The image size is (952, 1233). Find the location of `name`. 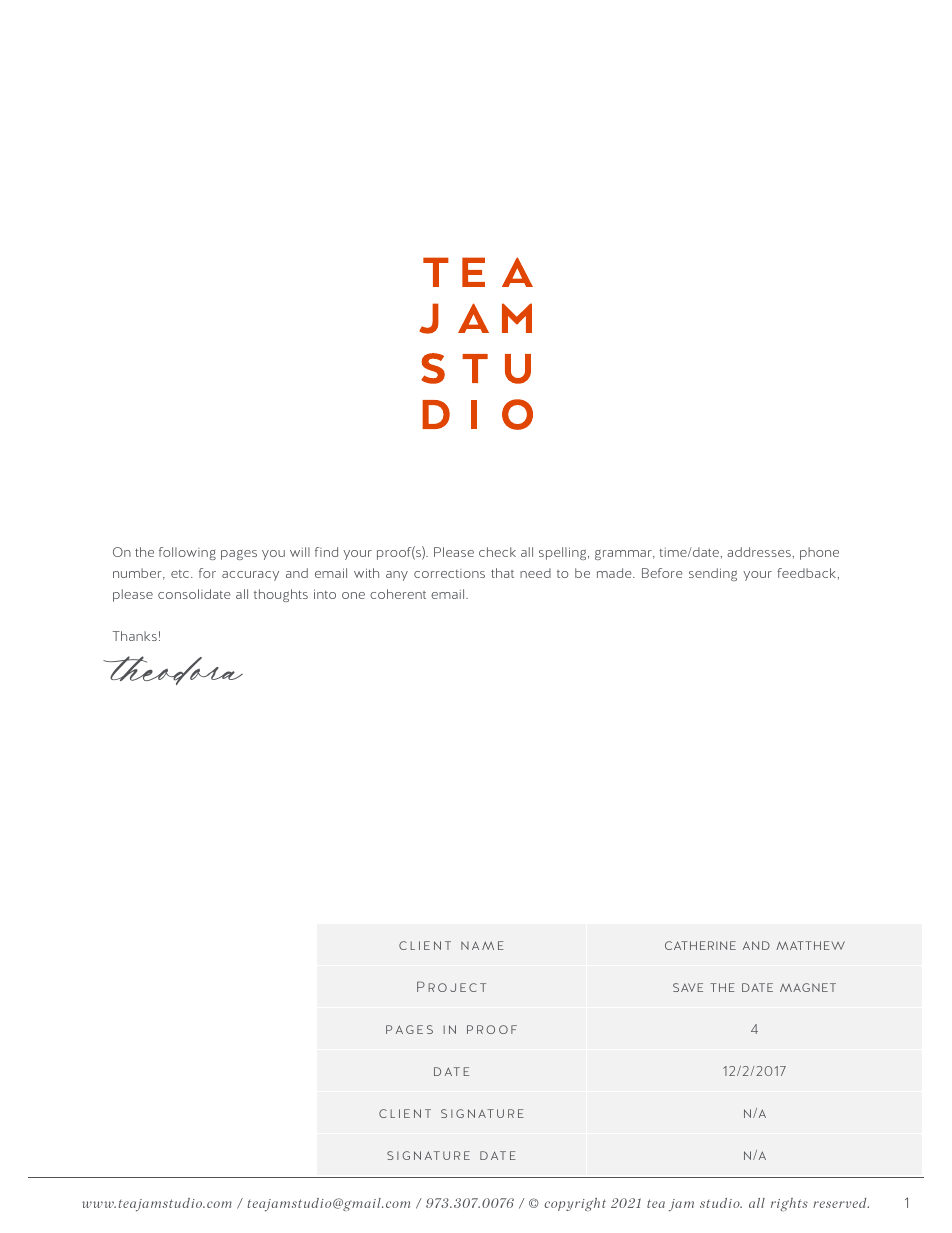

name is located at coordinates (482, 945).
